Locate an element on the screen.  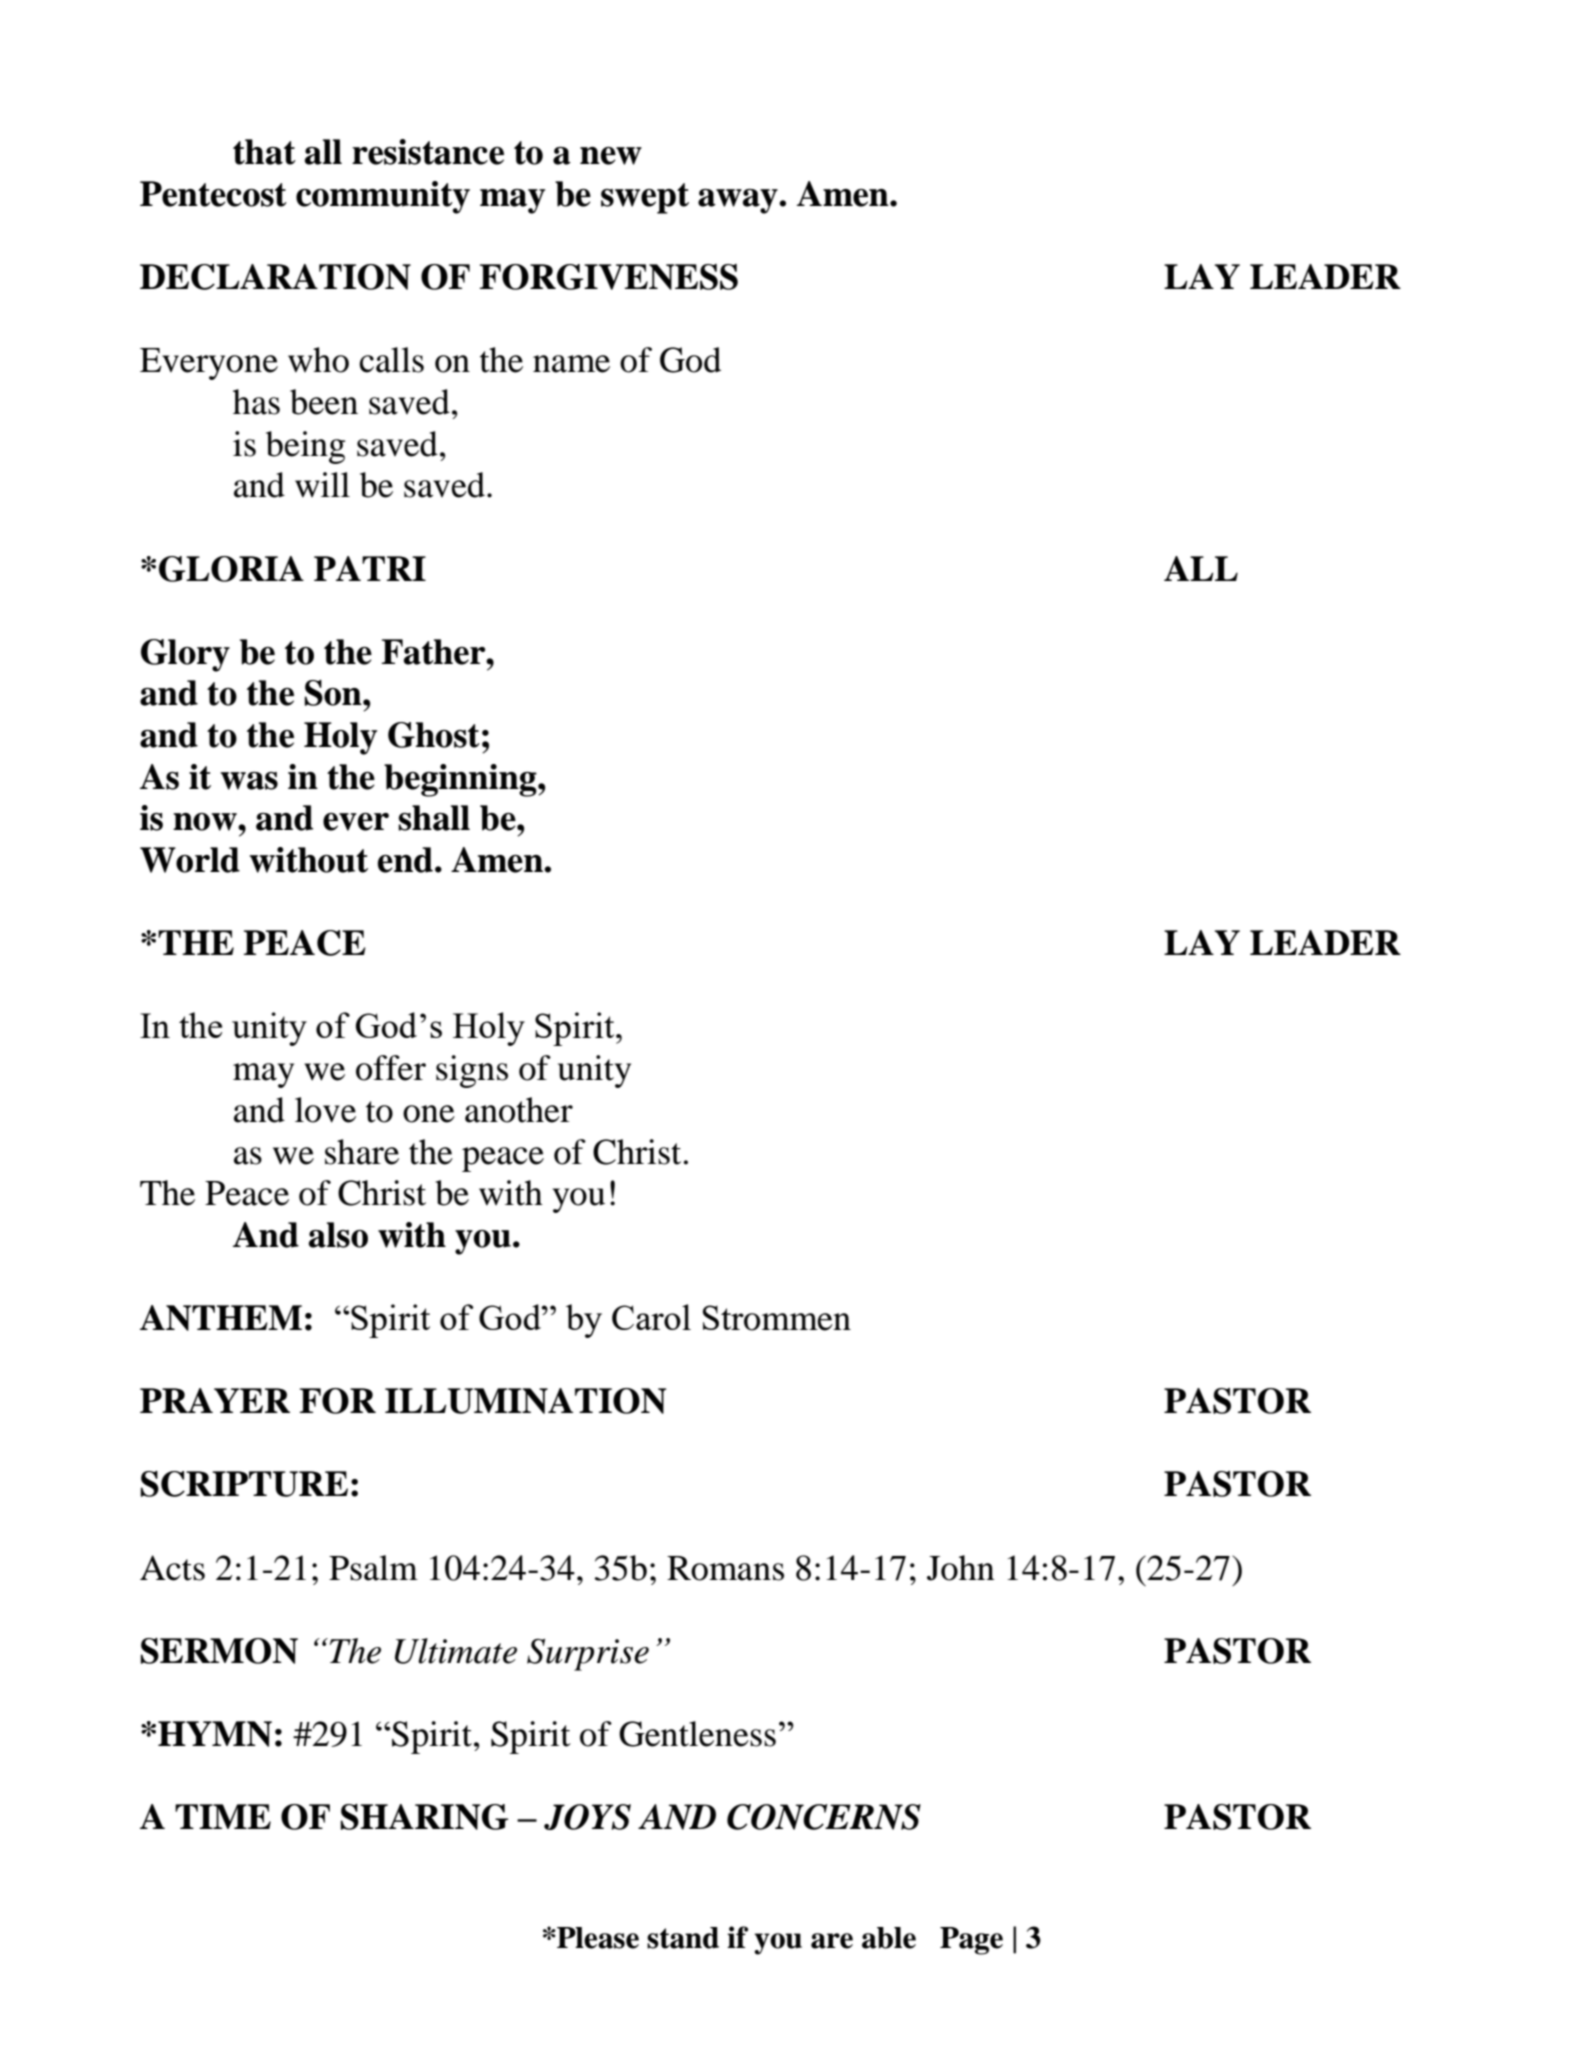
John is located at coordinates (961, 1568).
